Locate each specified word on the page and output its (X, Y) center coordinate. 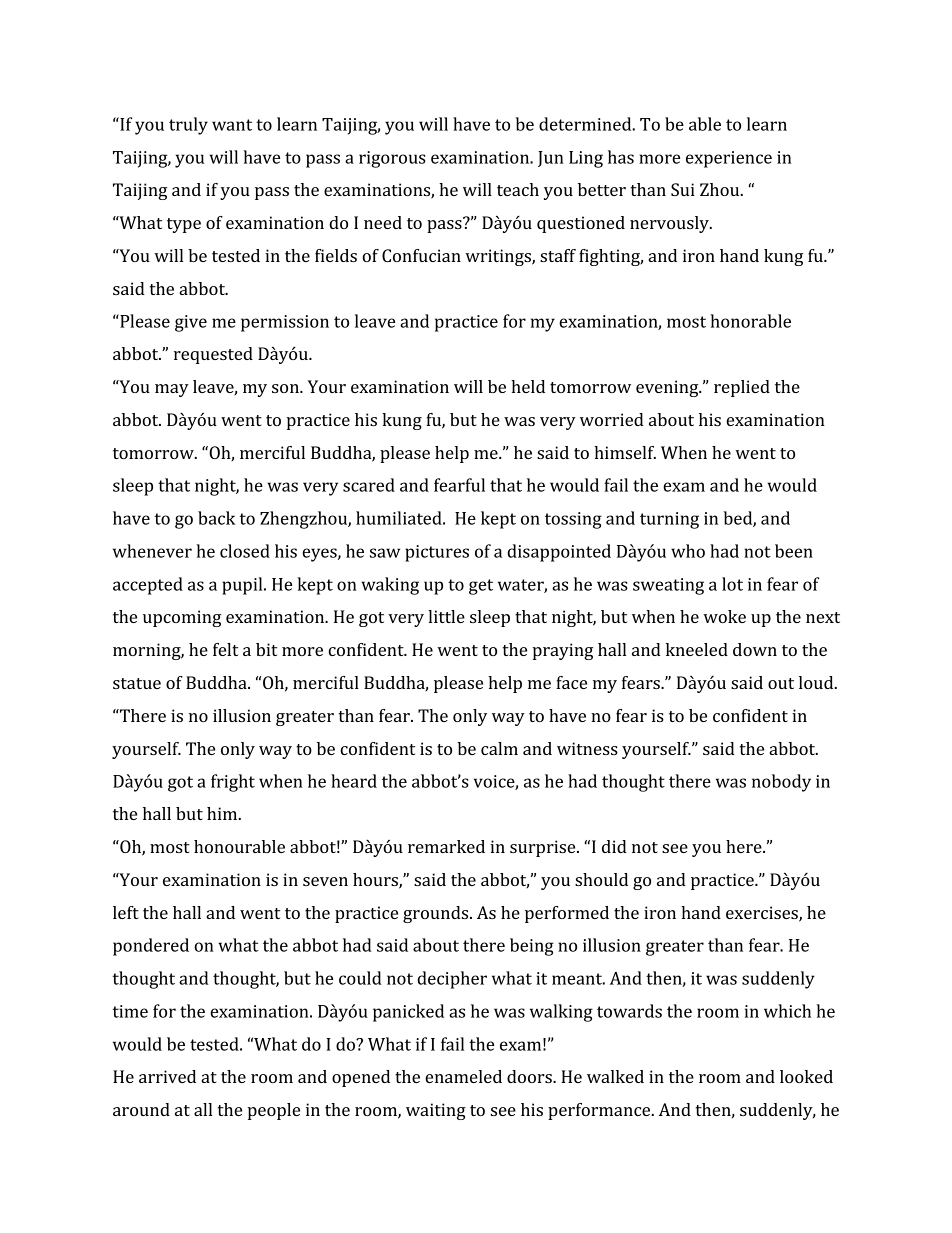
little (446, 616)
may (172, 390)
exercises (763, 913)
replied (742, 388)
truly (188, 126)
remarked (446, 846)
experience (729, 159)
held (528, 386)
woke (724, 616)
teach (518, 189)
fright (233, 783)
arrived (167, 1076)
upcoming (182, 618)
